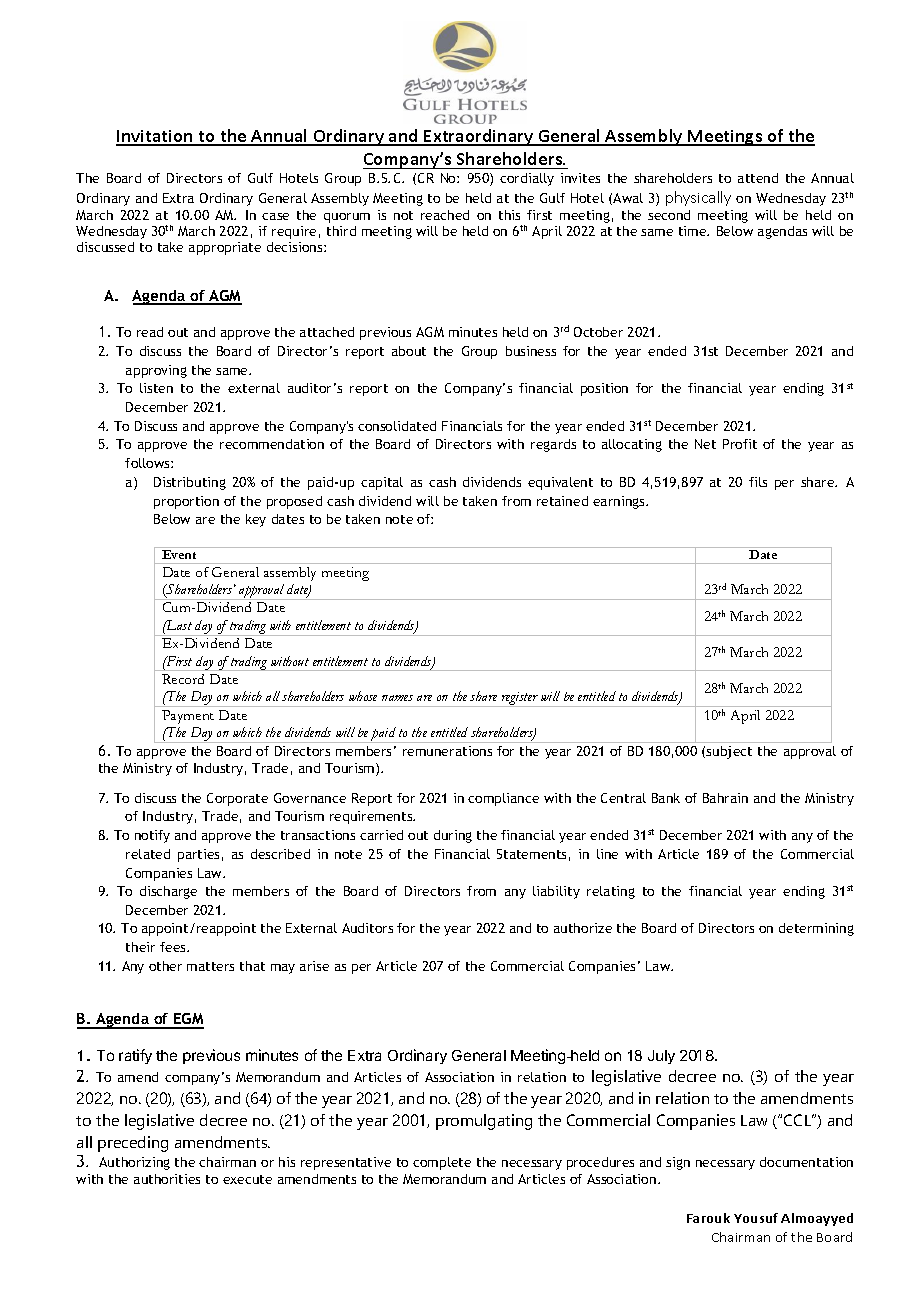  What do you see at coordinates (729, 752) in the document?
I see `subject` at bounding box center [729, 752].
